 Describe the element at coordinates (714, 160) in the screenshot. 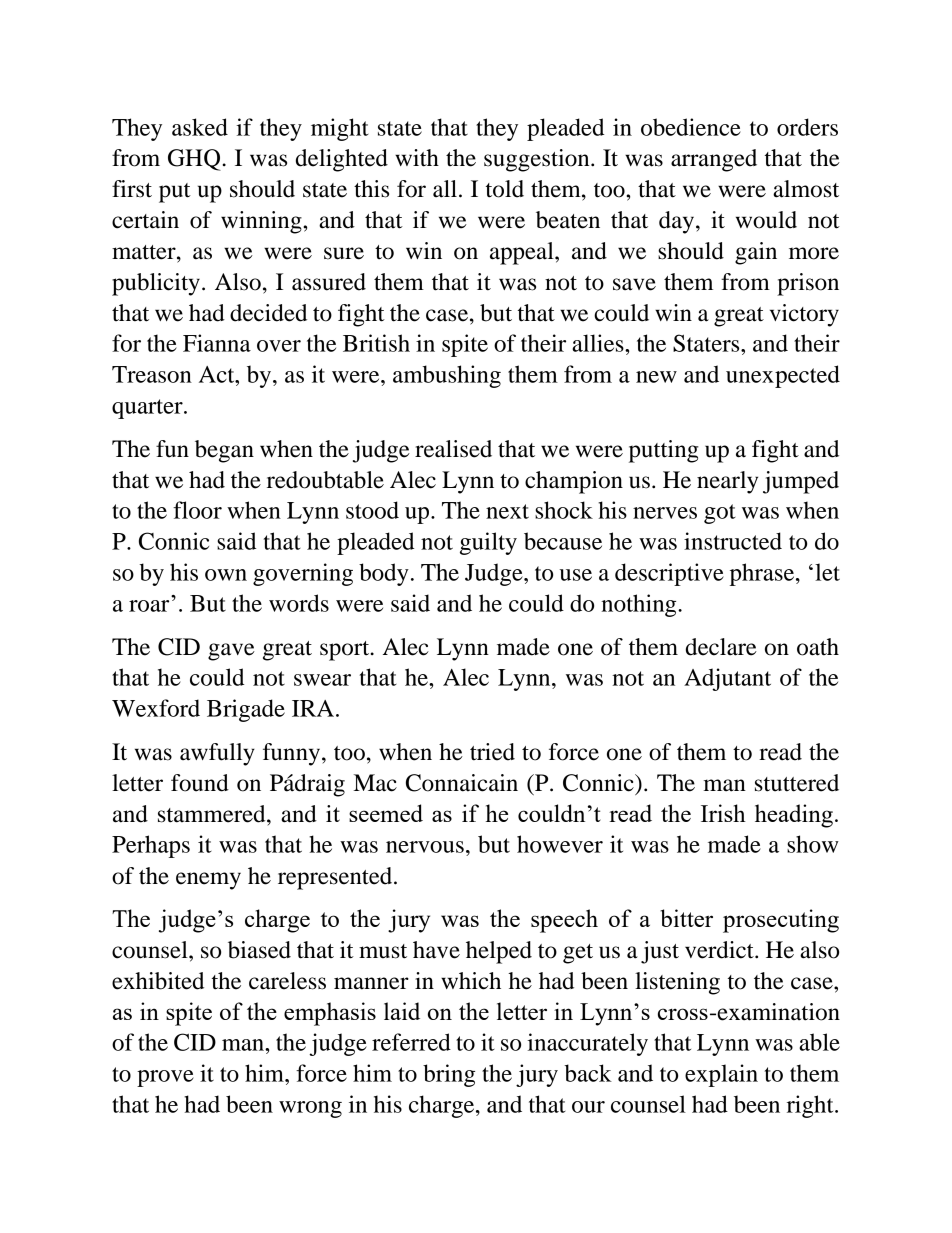

I see `arranged` at that location.
